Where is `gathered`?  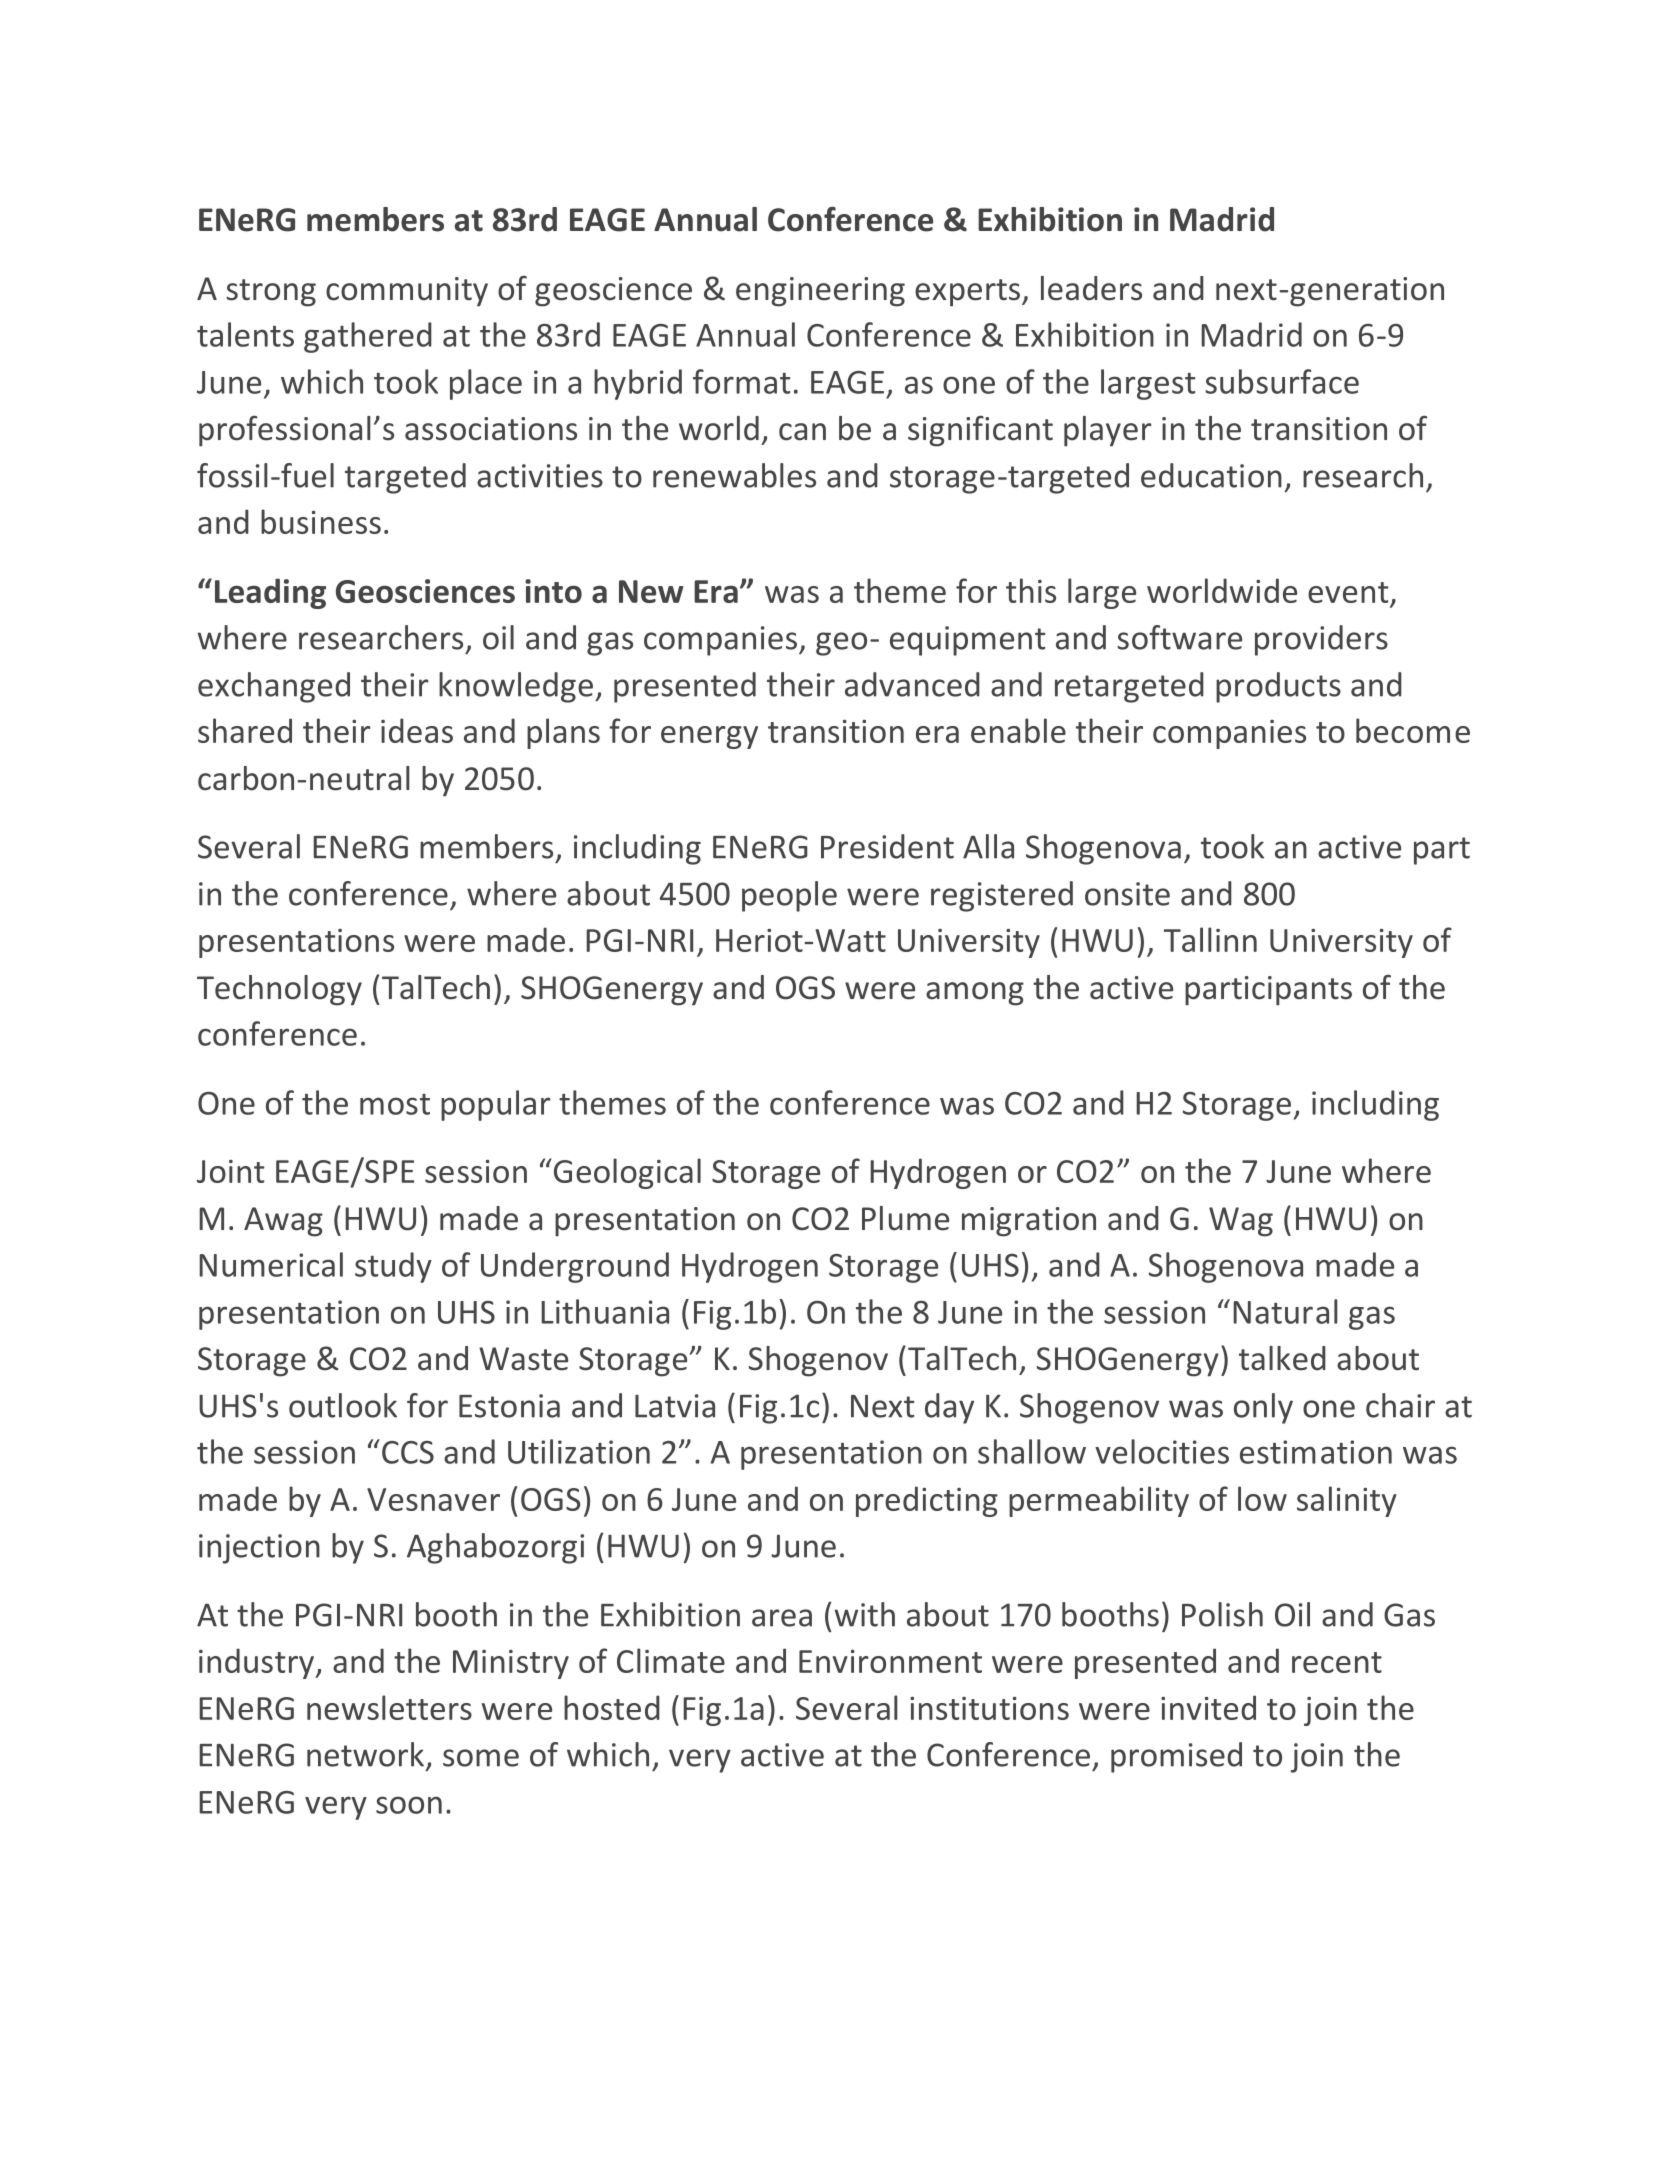 gathered is located at coordinates (368, 337).
